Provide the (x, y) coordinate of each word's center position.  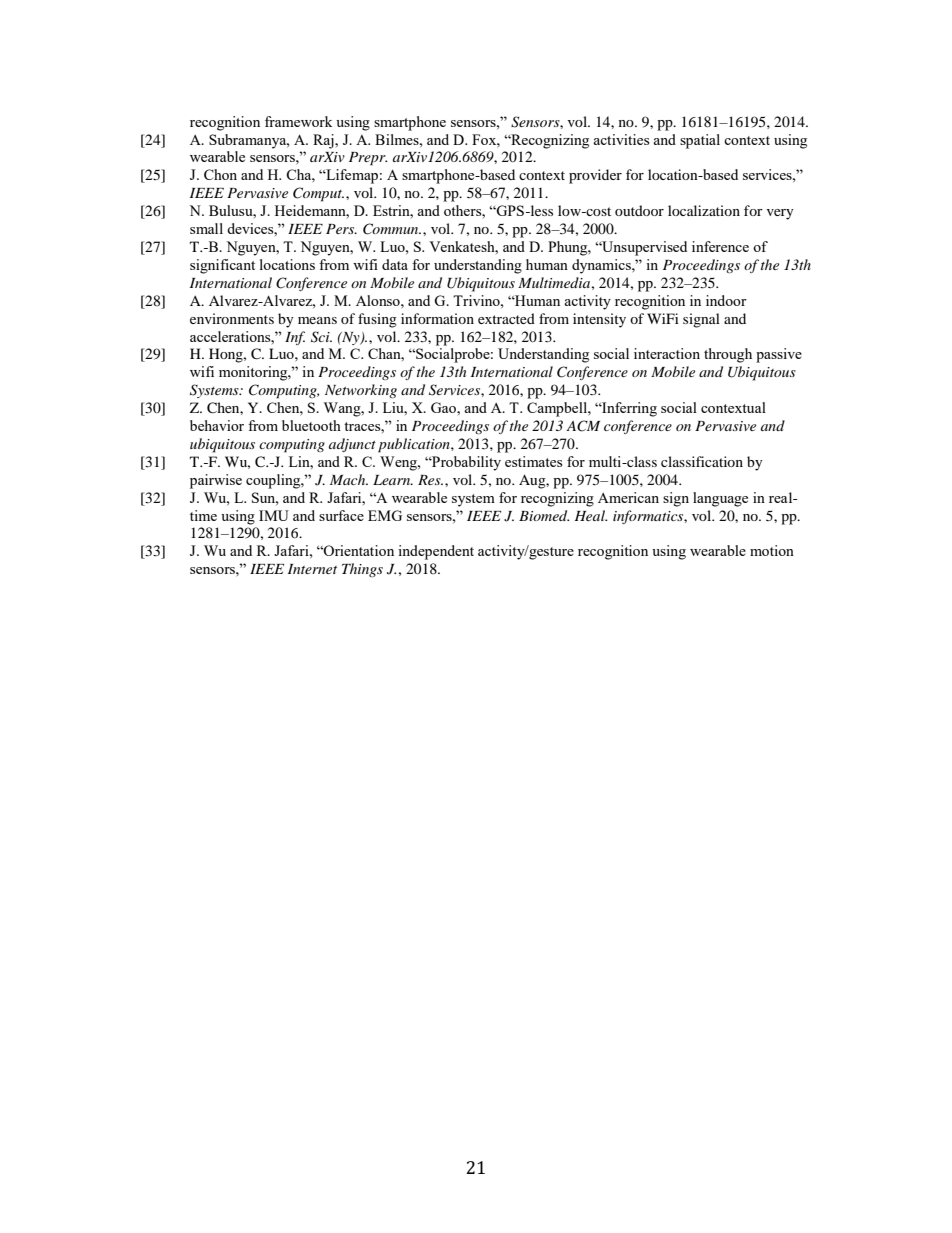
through (728, 355)
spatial (700, 141)
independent (436, 552)
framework (299, 121)
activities (621, 139)
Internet (312, 569)
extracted (506, 318)
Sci (321, 337)
